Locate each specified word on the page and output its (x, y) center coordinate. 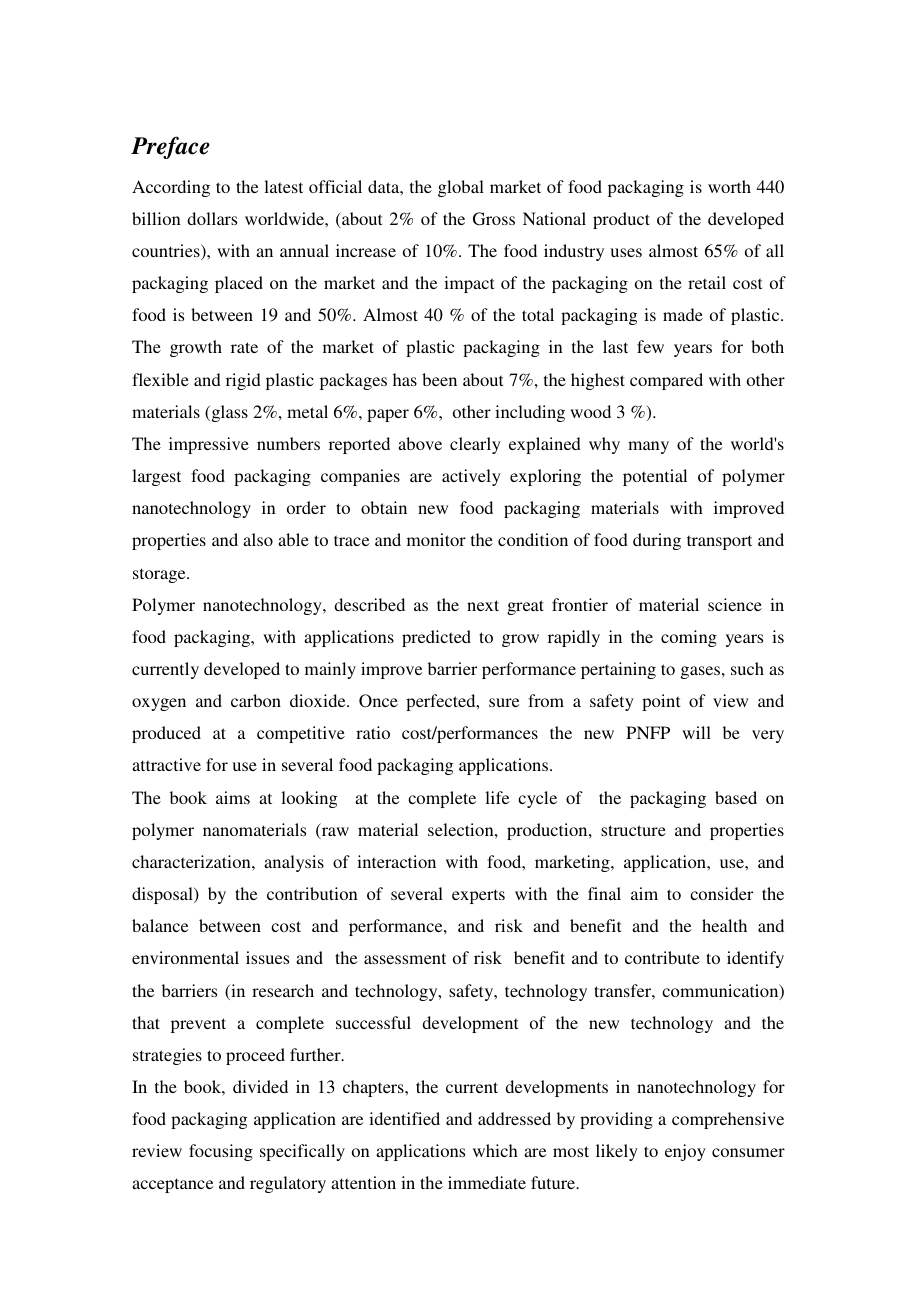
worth (729, 186)
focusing (221, 1152)
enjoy (685, 1152)
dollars (212, 218)
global (461, 188)
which (495, 1150)
